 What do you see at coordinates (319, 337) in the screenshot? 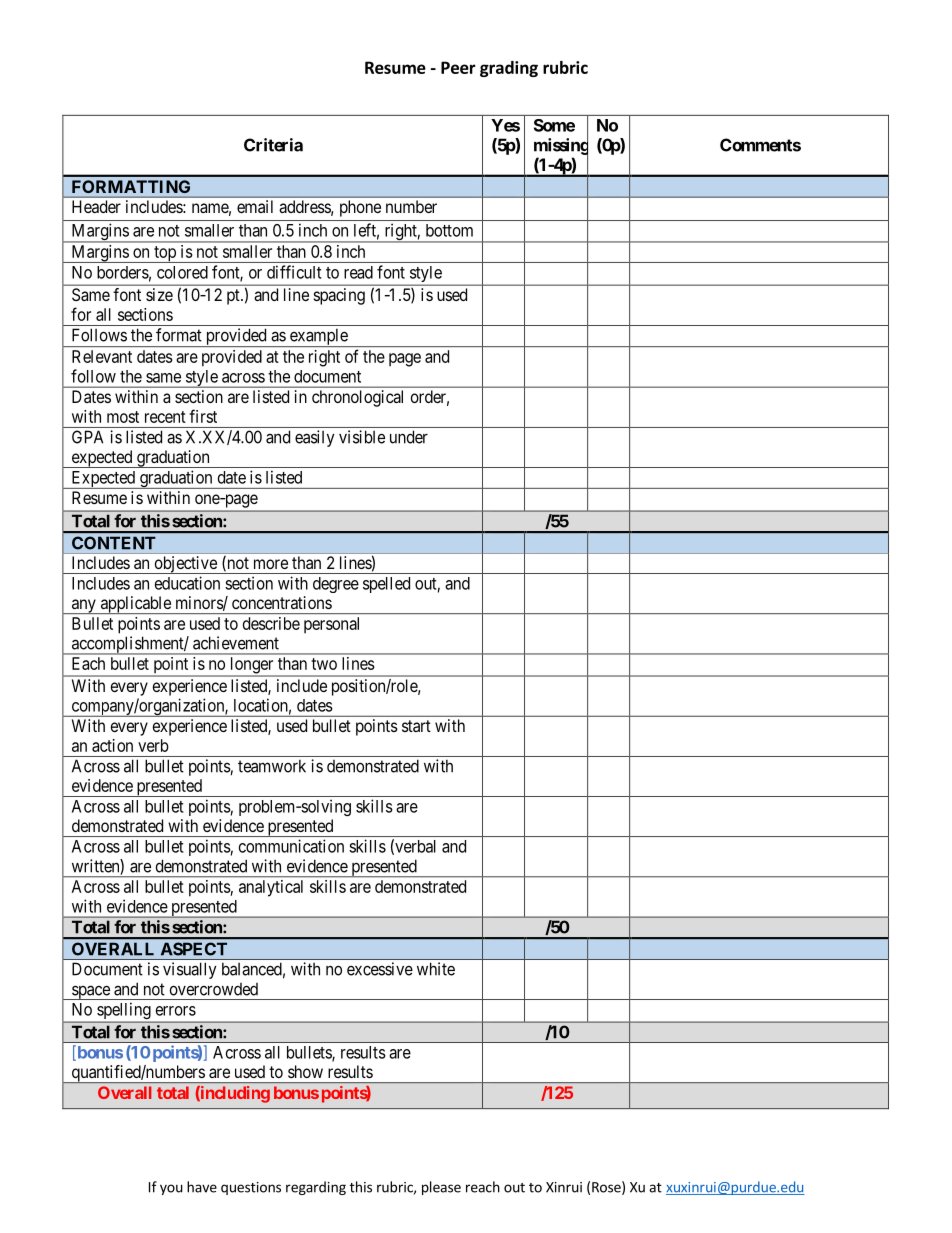
I see `example` at bounding box center [319, 337].
